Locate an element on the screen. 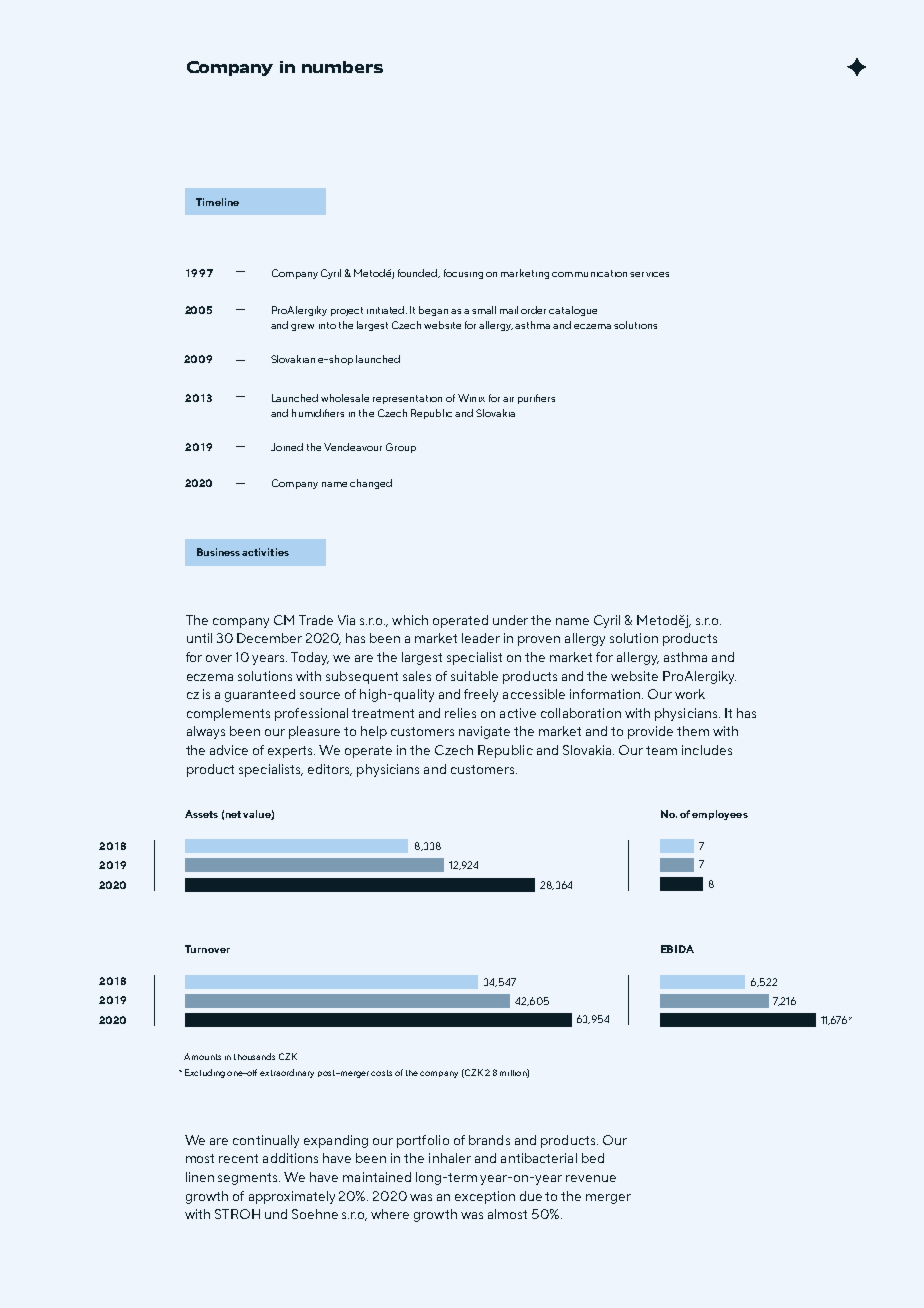  employees is located at coordinates (720, 815).
